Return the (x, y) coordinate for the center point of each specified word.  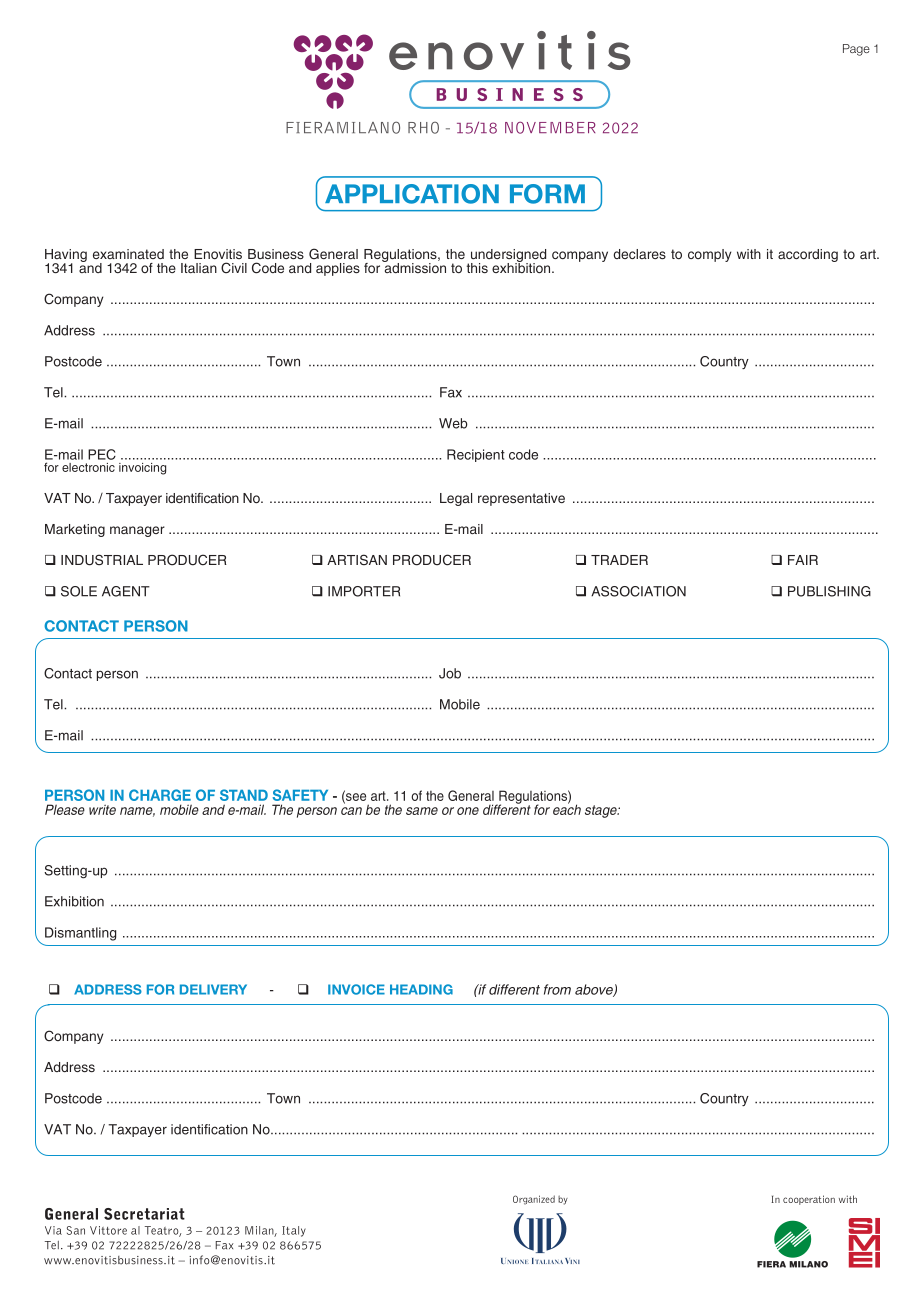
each (567, 808)
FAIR (803, 560)
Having (66, 256)
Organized (534, 1200)
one (468, 811)
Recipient (476, 455)
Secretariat (144, 1214)
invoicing (142, 469)
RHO (423, 128)
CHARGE (160, 795)
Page (856, 50)
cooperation (809, 1200)
